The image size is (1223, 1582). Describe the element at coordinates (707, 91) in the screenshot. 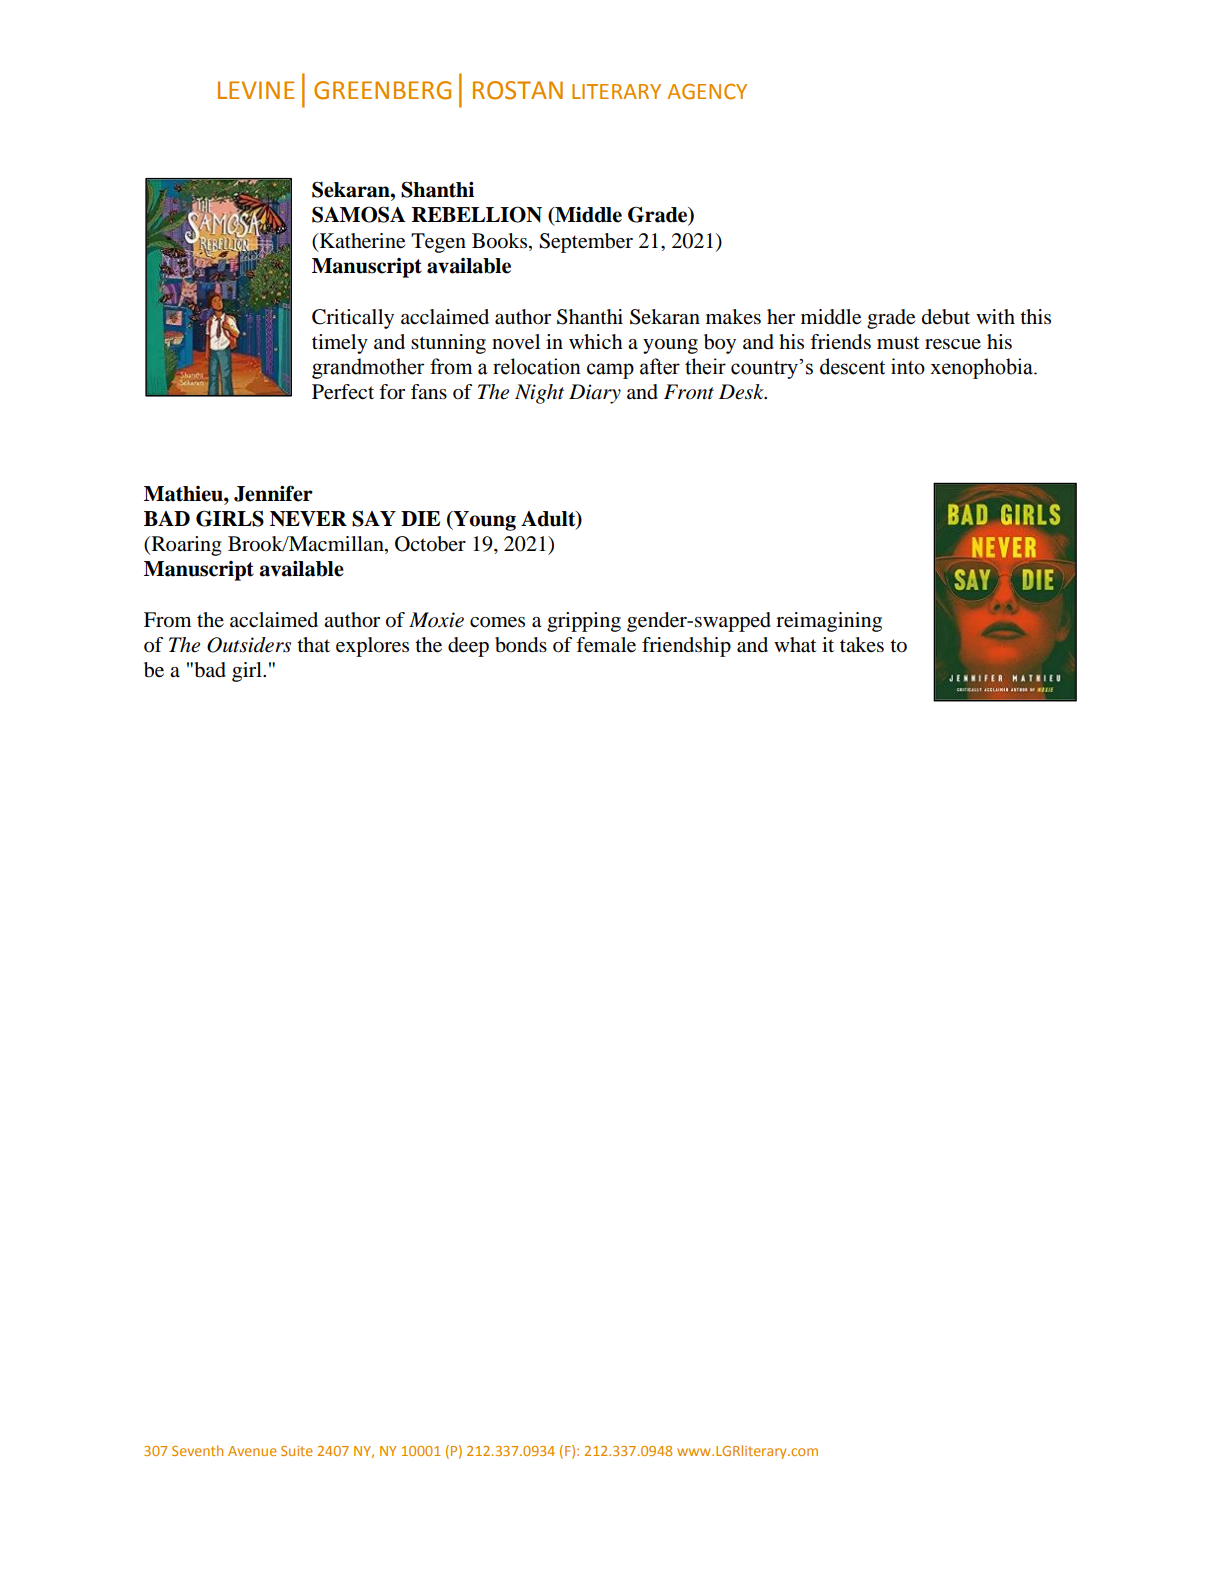

I see `AGENCY` at that location.
